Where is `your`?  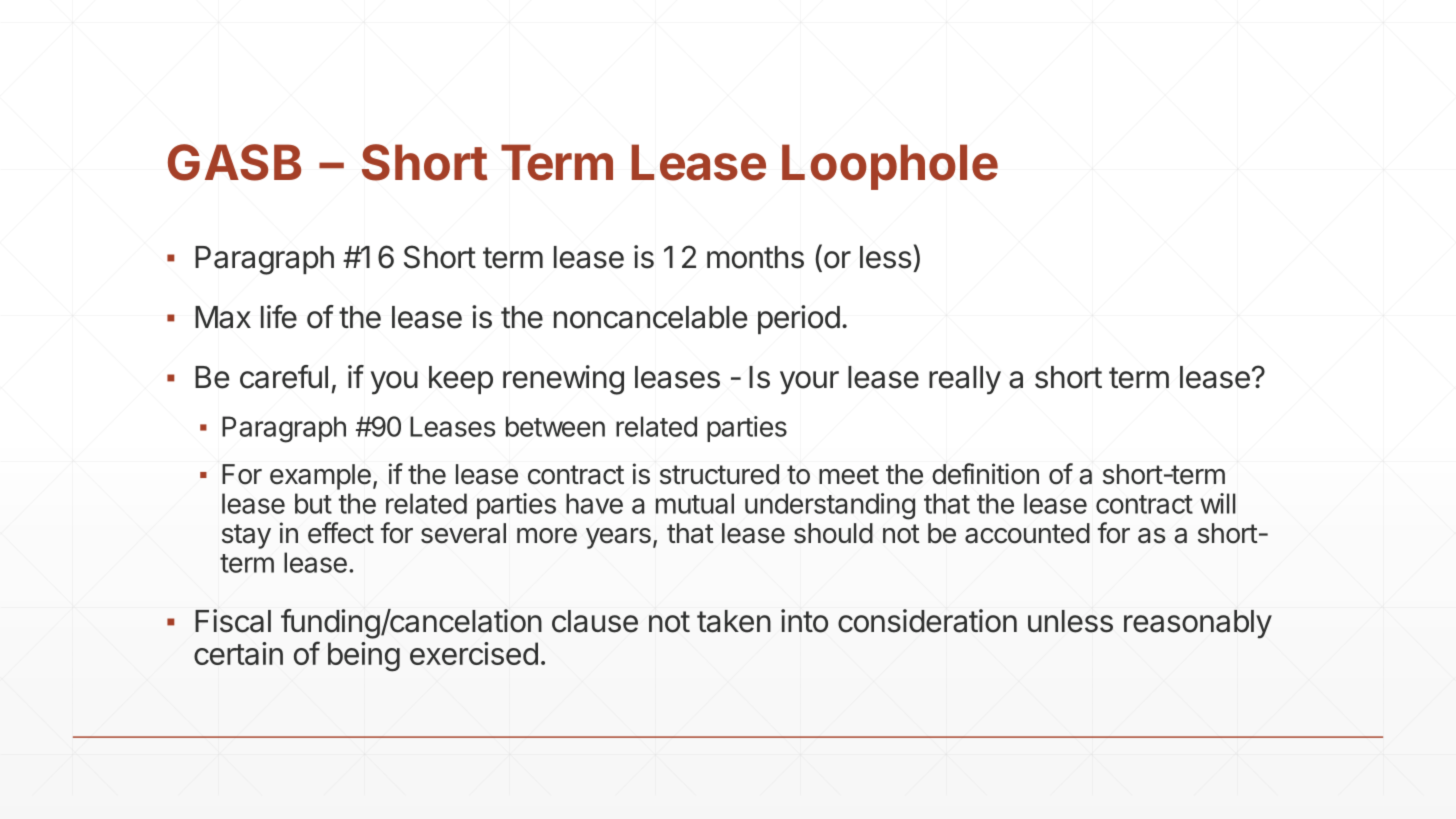 your is located at coordinates (809, 383).
